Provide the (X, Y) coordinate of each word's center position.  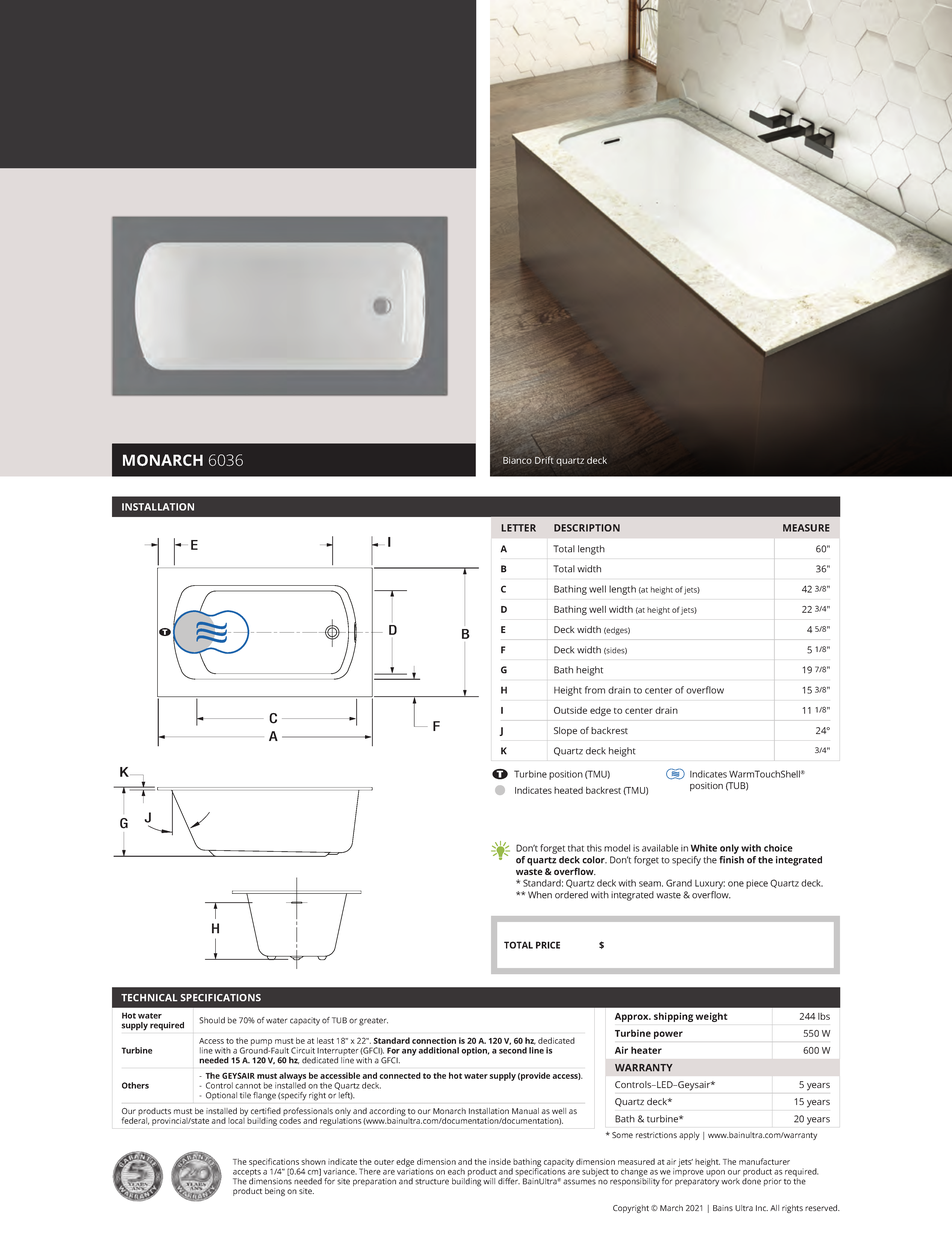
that (576, 848)
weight (711, 1017)
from (595, 690)
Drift (544, 460)
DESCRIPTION (587, 528)
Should (212, 1020)
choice (778, 848)
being (275, 1192)
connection (434, 1040)
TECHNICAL (149, 998)
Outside (570, 710)
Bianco (517, 460)
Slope (565, 731)
